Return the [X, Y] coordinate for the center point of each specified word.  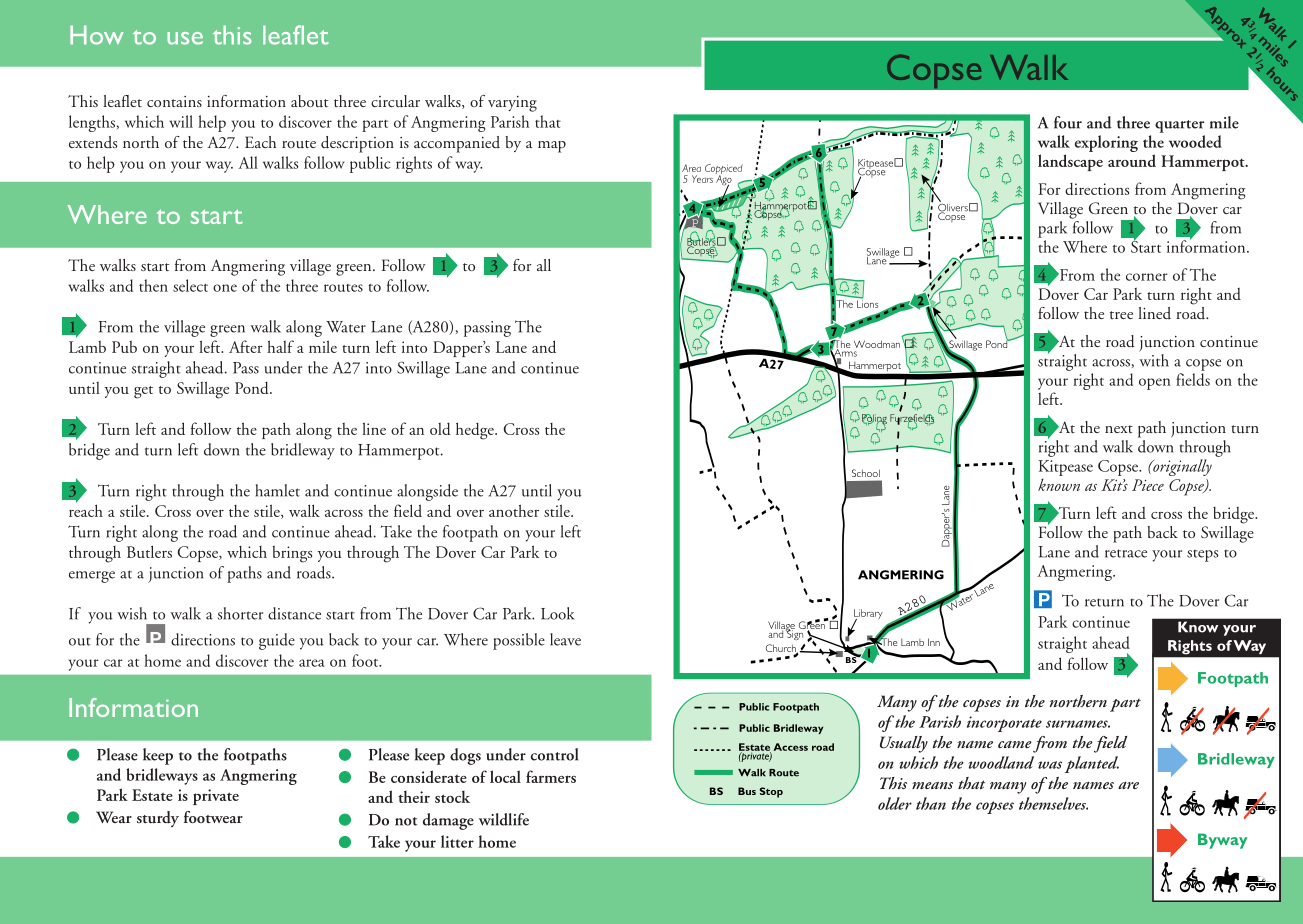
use [185, 38]
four [1068, 122]
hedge [476, 431]
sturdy [158, 819]
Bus [747, 791]
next [1119, 429]
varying [512, 104]
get [143, 392]
